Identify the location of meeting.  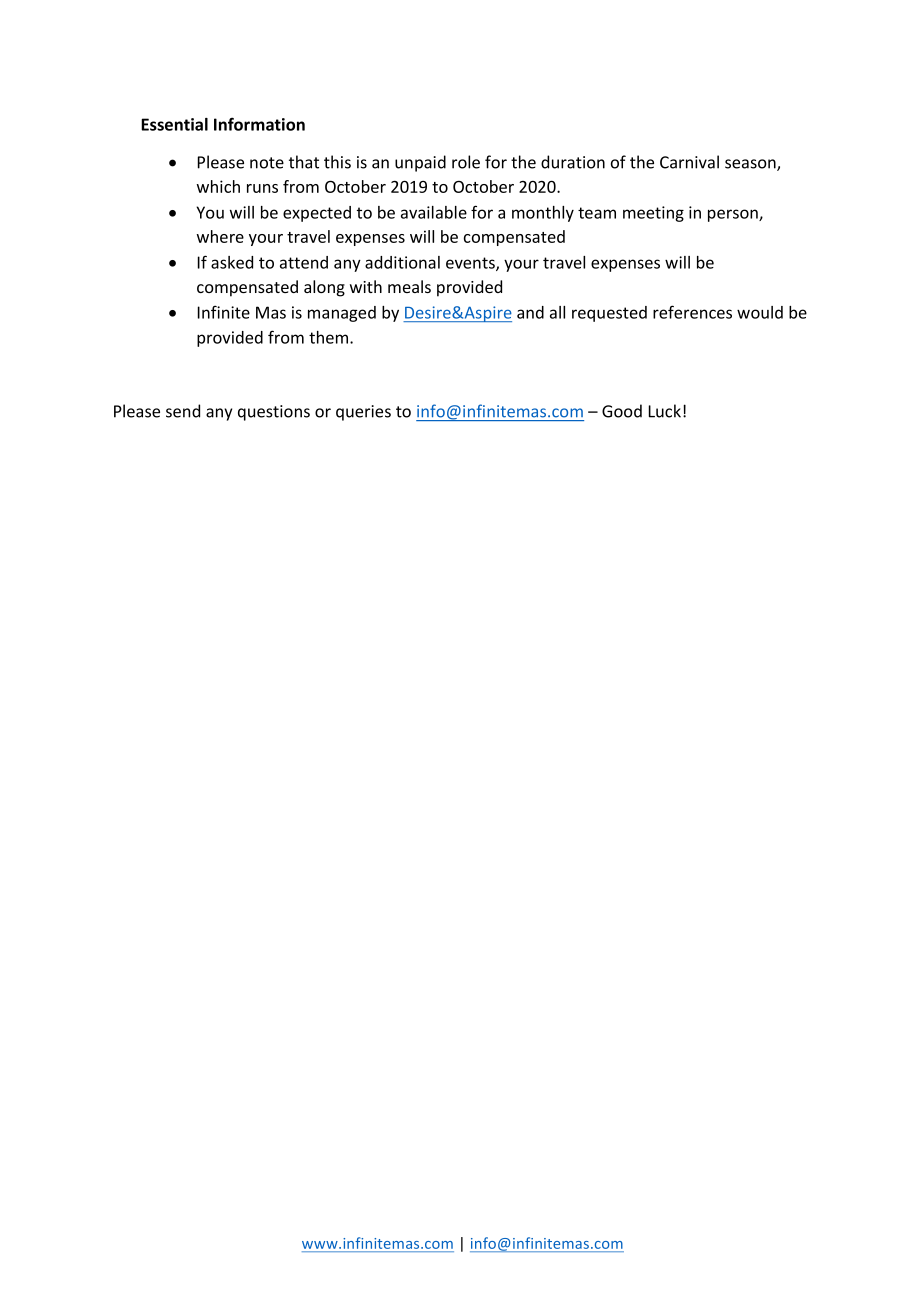
(653, 214).
